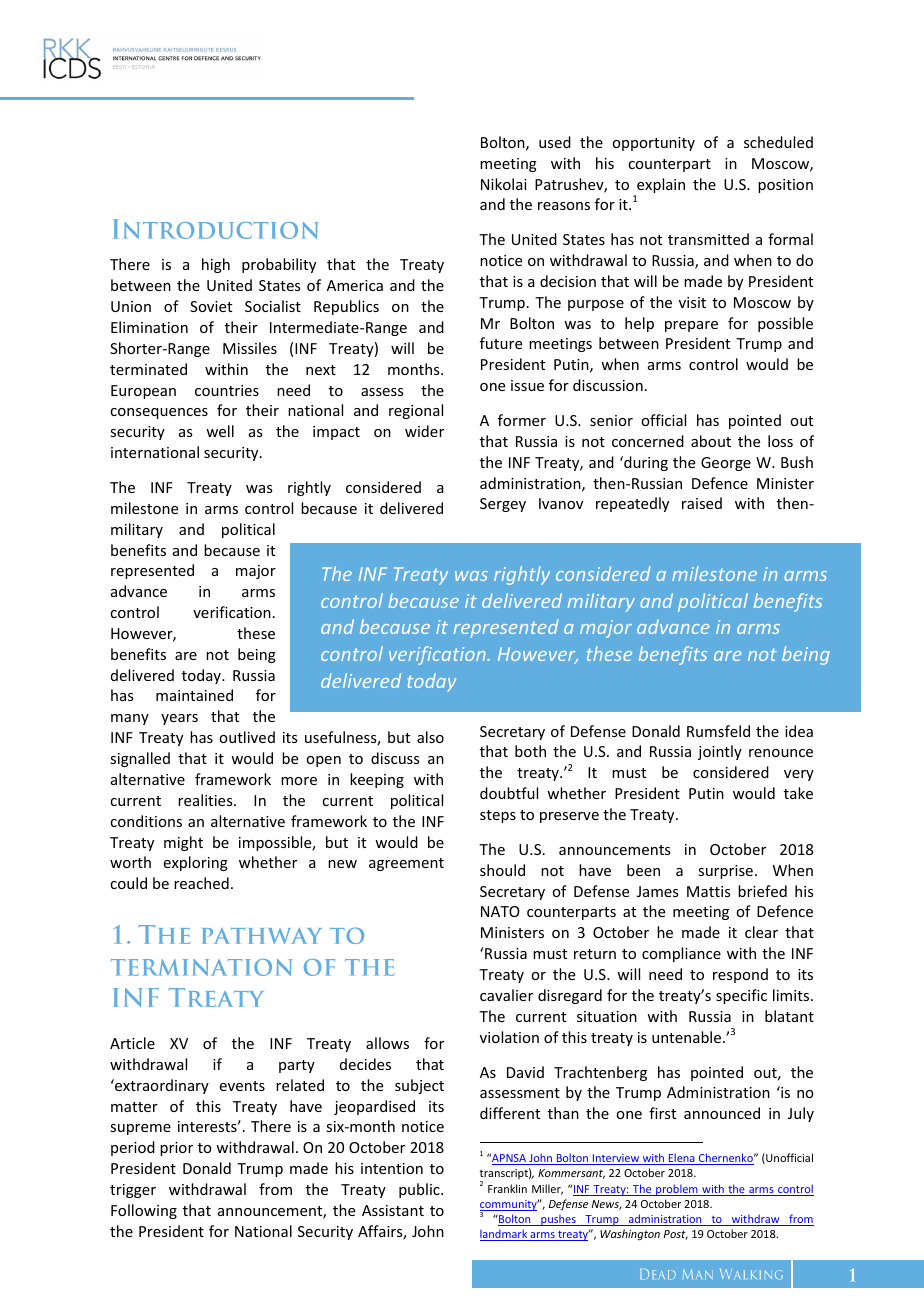 This document has width=924, height=1308. I want to click on future, so click(501, 343).
